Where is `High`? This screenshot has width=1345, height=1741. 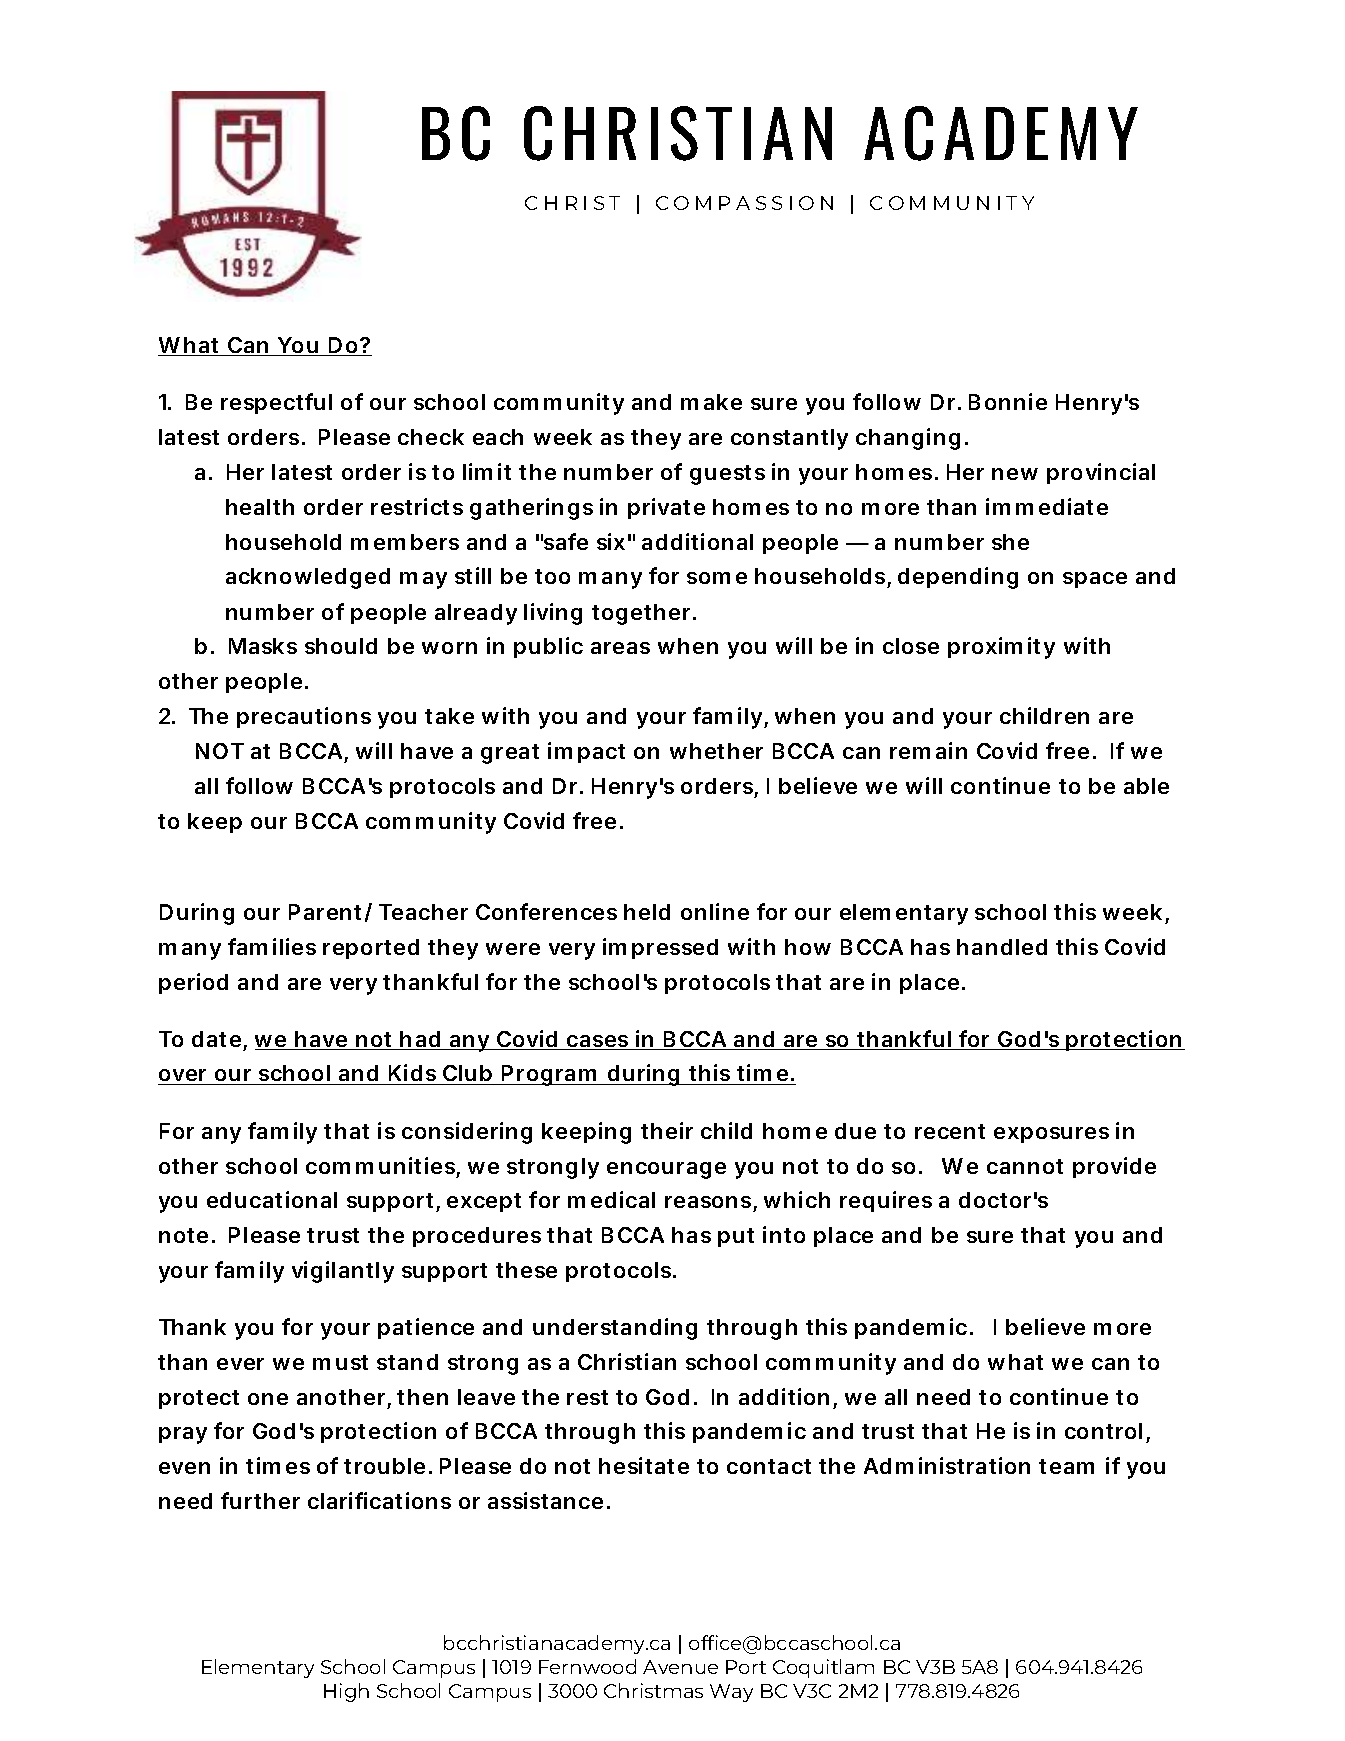
High is located at coordinates (346, 1692).
